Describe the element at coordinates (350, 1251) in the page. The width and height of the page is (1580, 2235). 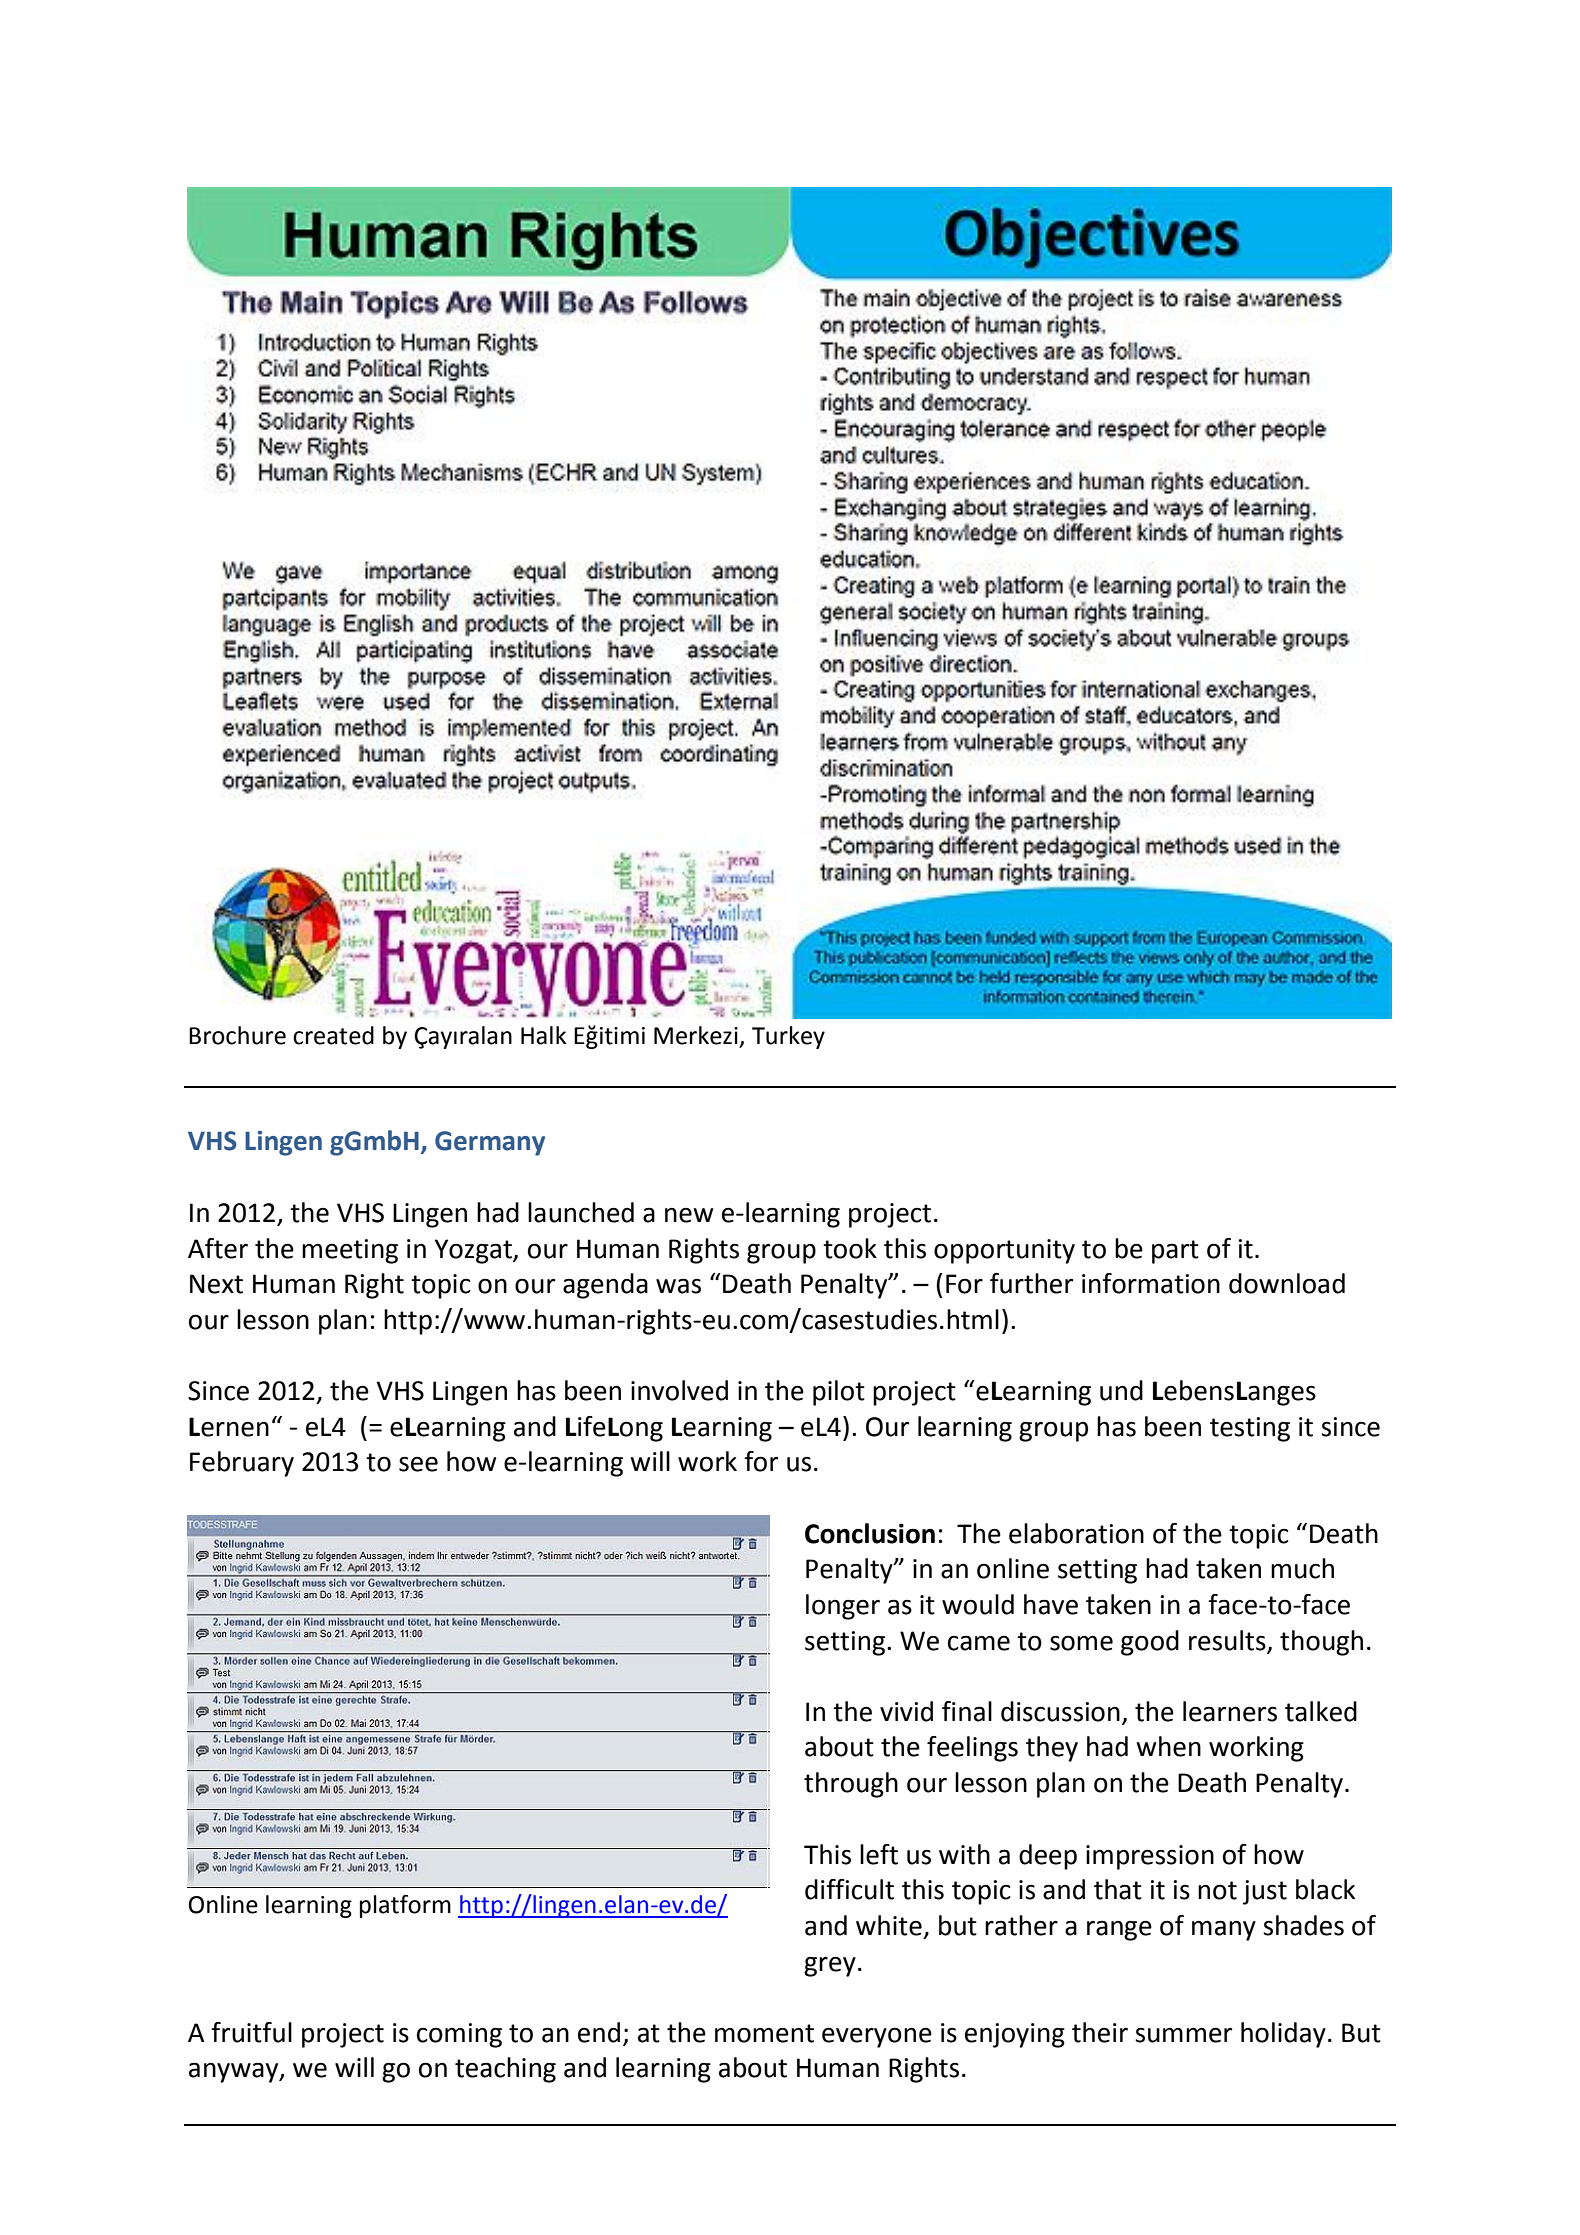
I see `meeting` at that location.
